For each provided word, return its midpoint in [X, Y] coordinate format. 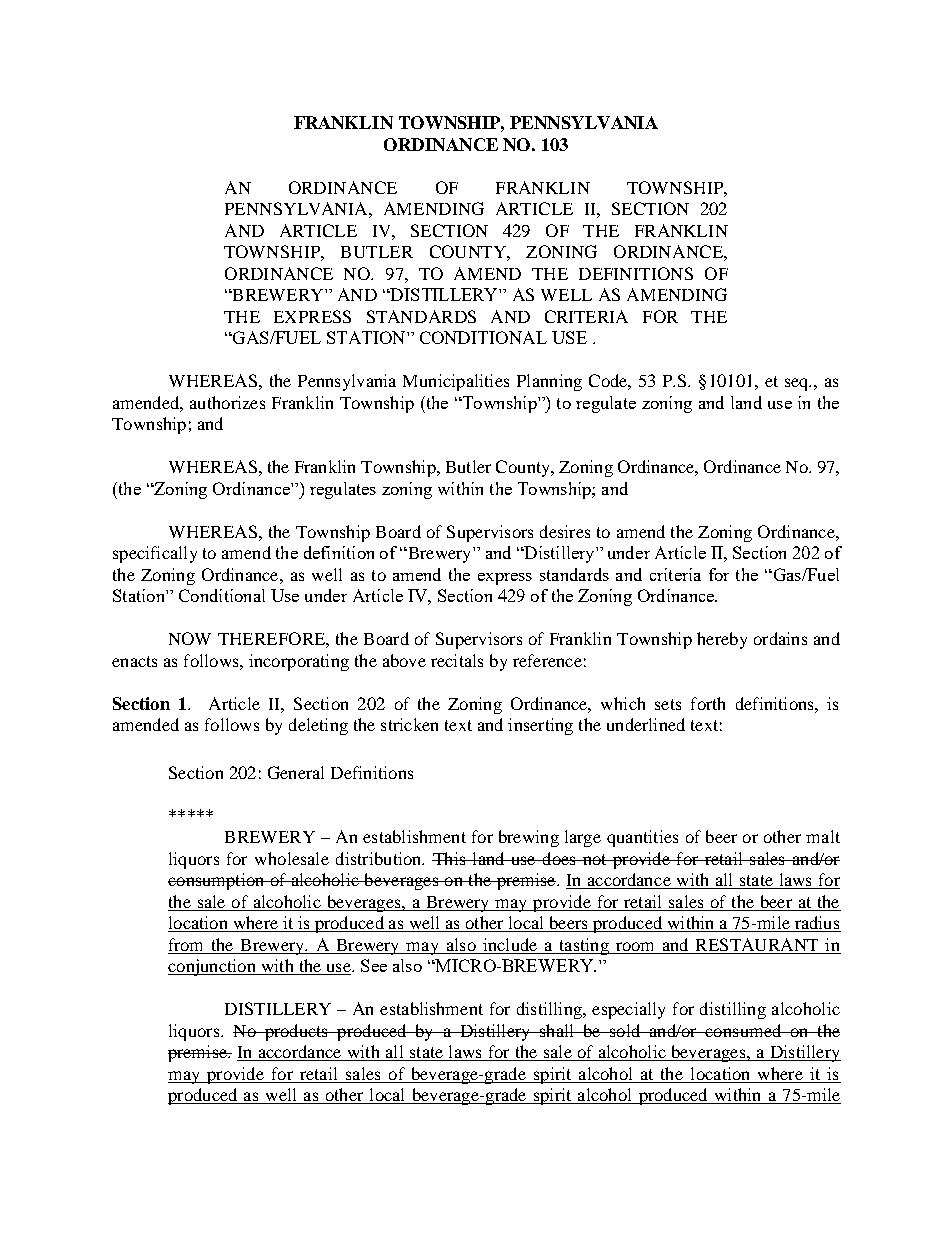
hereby [722, 640]
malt [823, 836]
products [296, 1032]
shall [557, 1030]
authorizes [227, 402]
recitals [457, 660]
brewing [529, 838]
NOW [190, 638]
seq [798, 384]
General [296, 772]
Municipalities [456, 382]
